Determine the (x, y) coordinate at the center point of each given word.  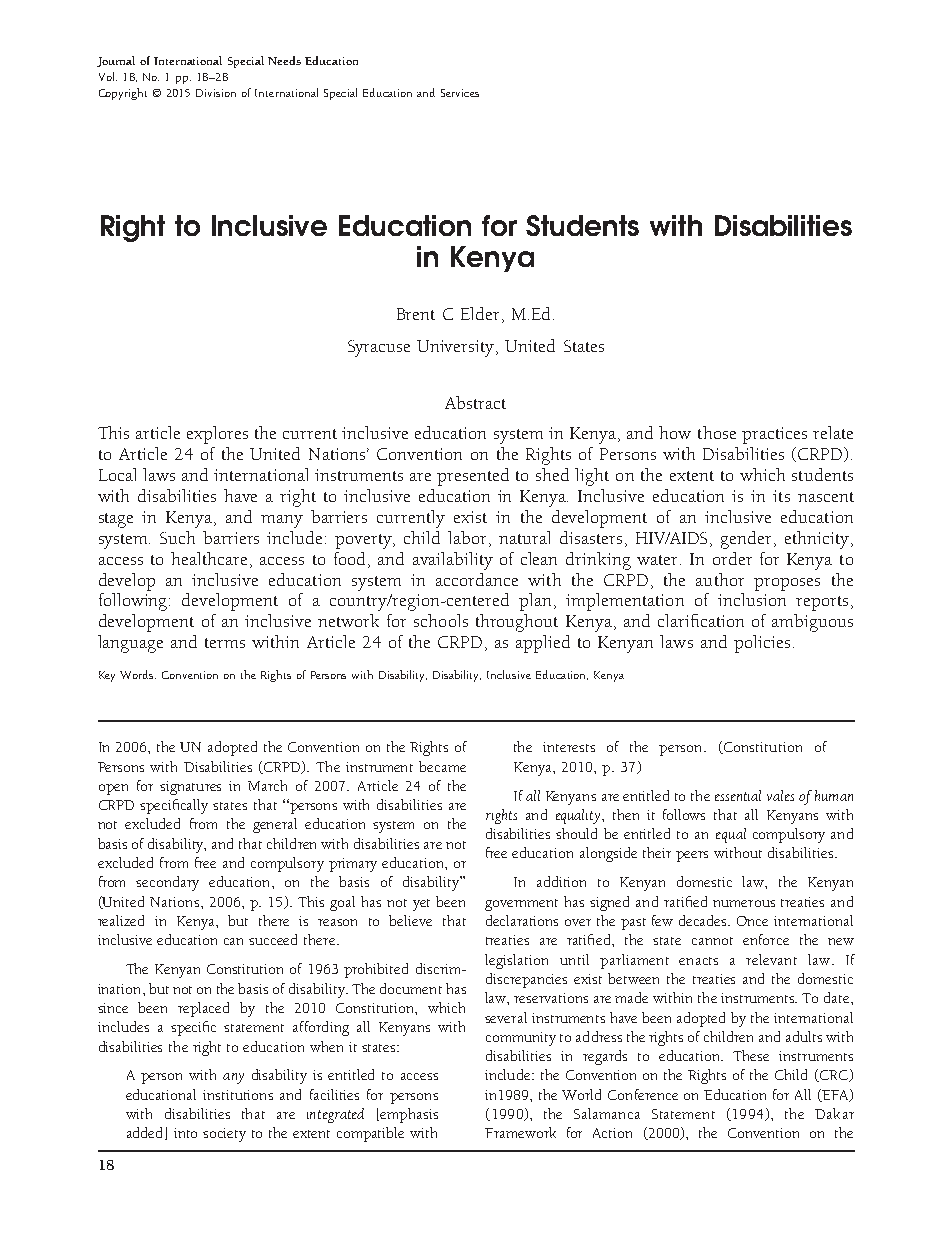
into (185, 1133)
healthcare (209, 558)
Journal (116, 61)
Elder (480, 313)
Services (460, 93)
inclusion (752, 599)
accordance (477, 579)
